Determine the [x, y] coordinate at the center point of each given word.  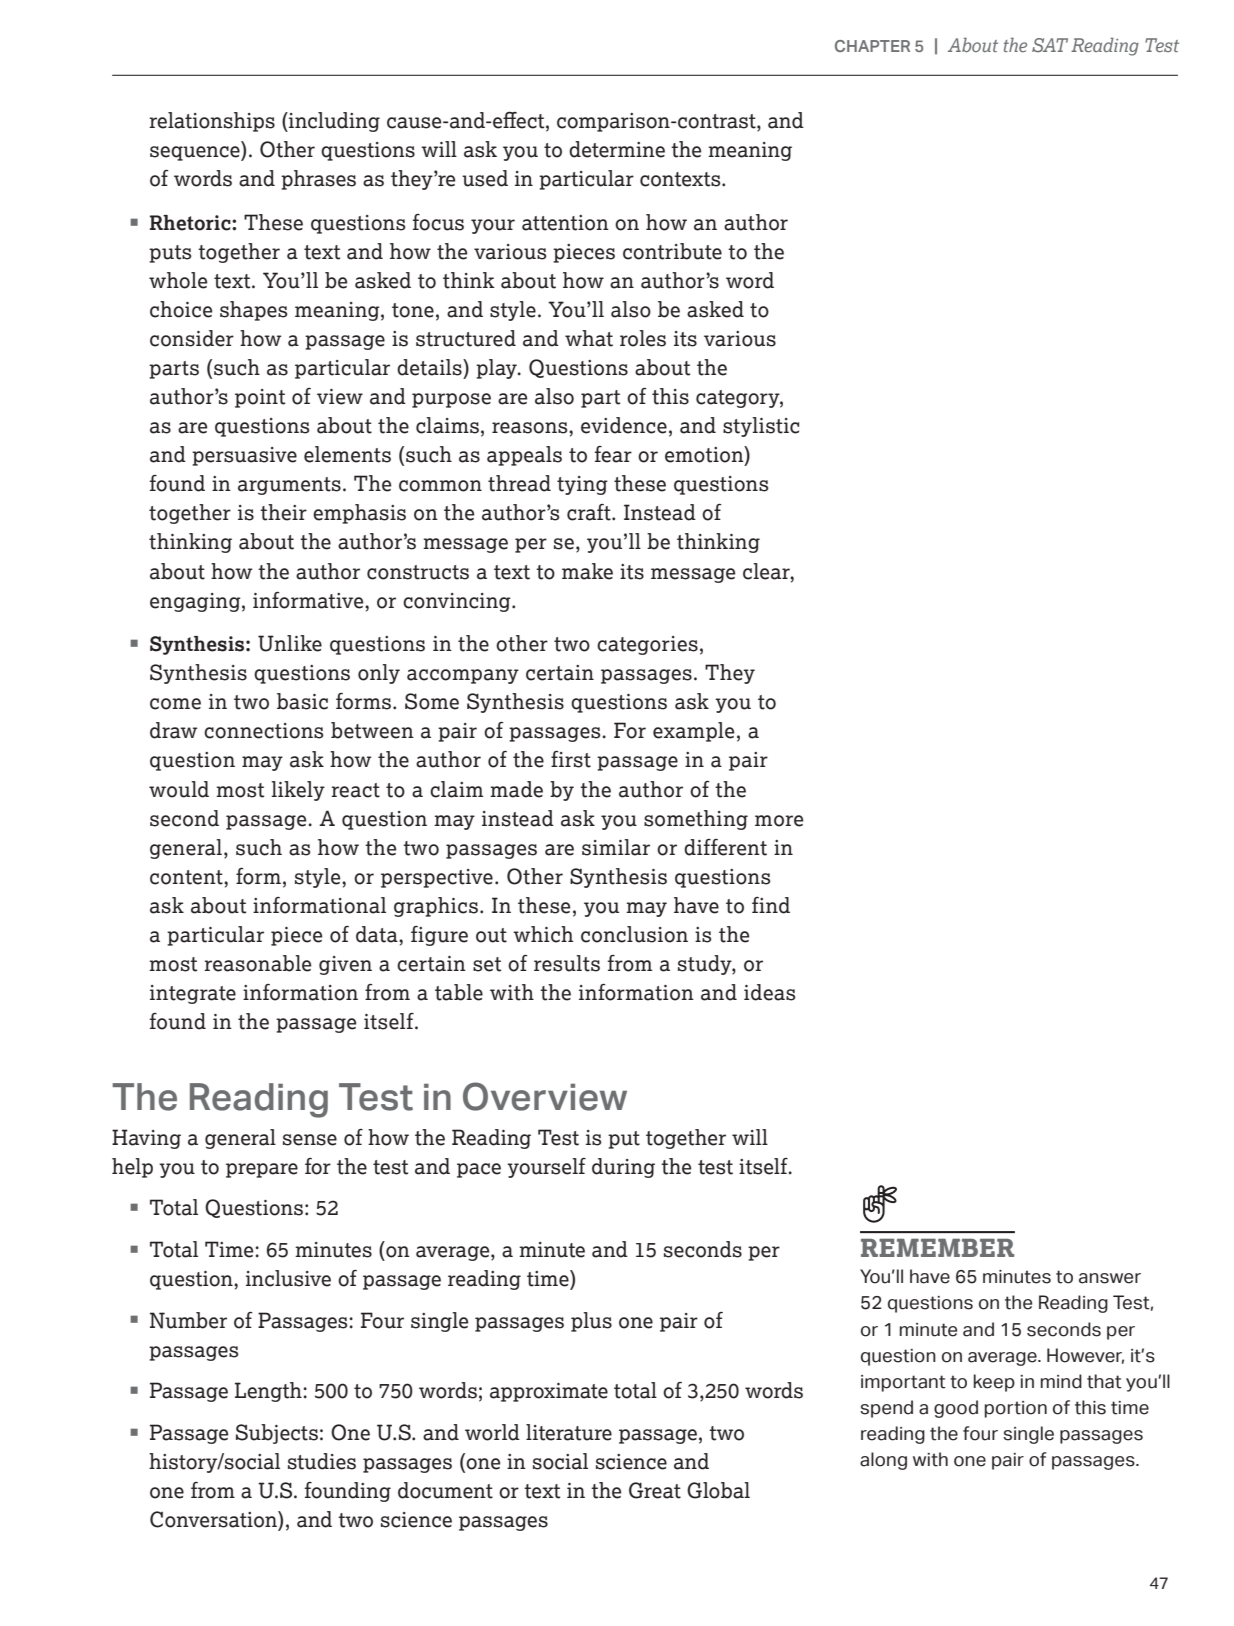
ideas [769, 992]
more [779, 821]
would [179, 789]
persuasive [244, 456]
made [516, 789]
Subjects [277, 1434]
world [492, 1432]
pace [479, 1170]
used [485, 178]
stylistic [761, 427]
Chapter [872, 46]
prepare [262, 1170]
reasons [531, 428]
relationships [212, 122]
